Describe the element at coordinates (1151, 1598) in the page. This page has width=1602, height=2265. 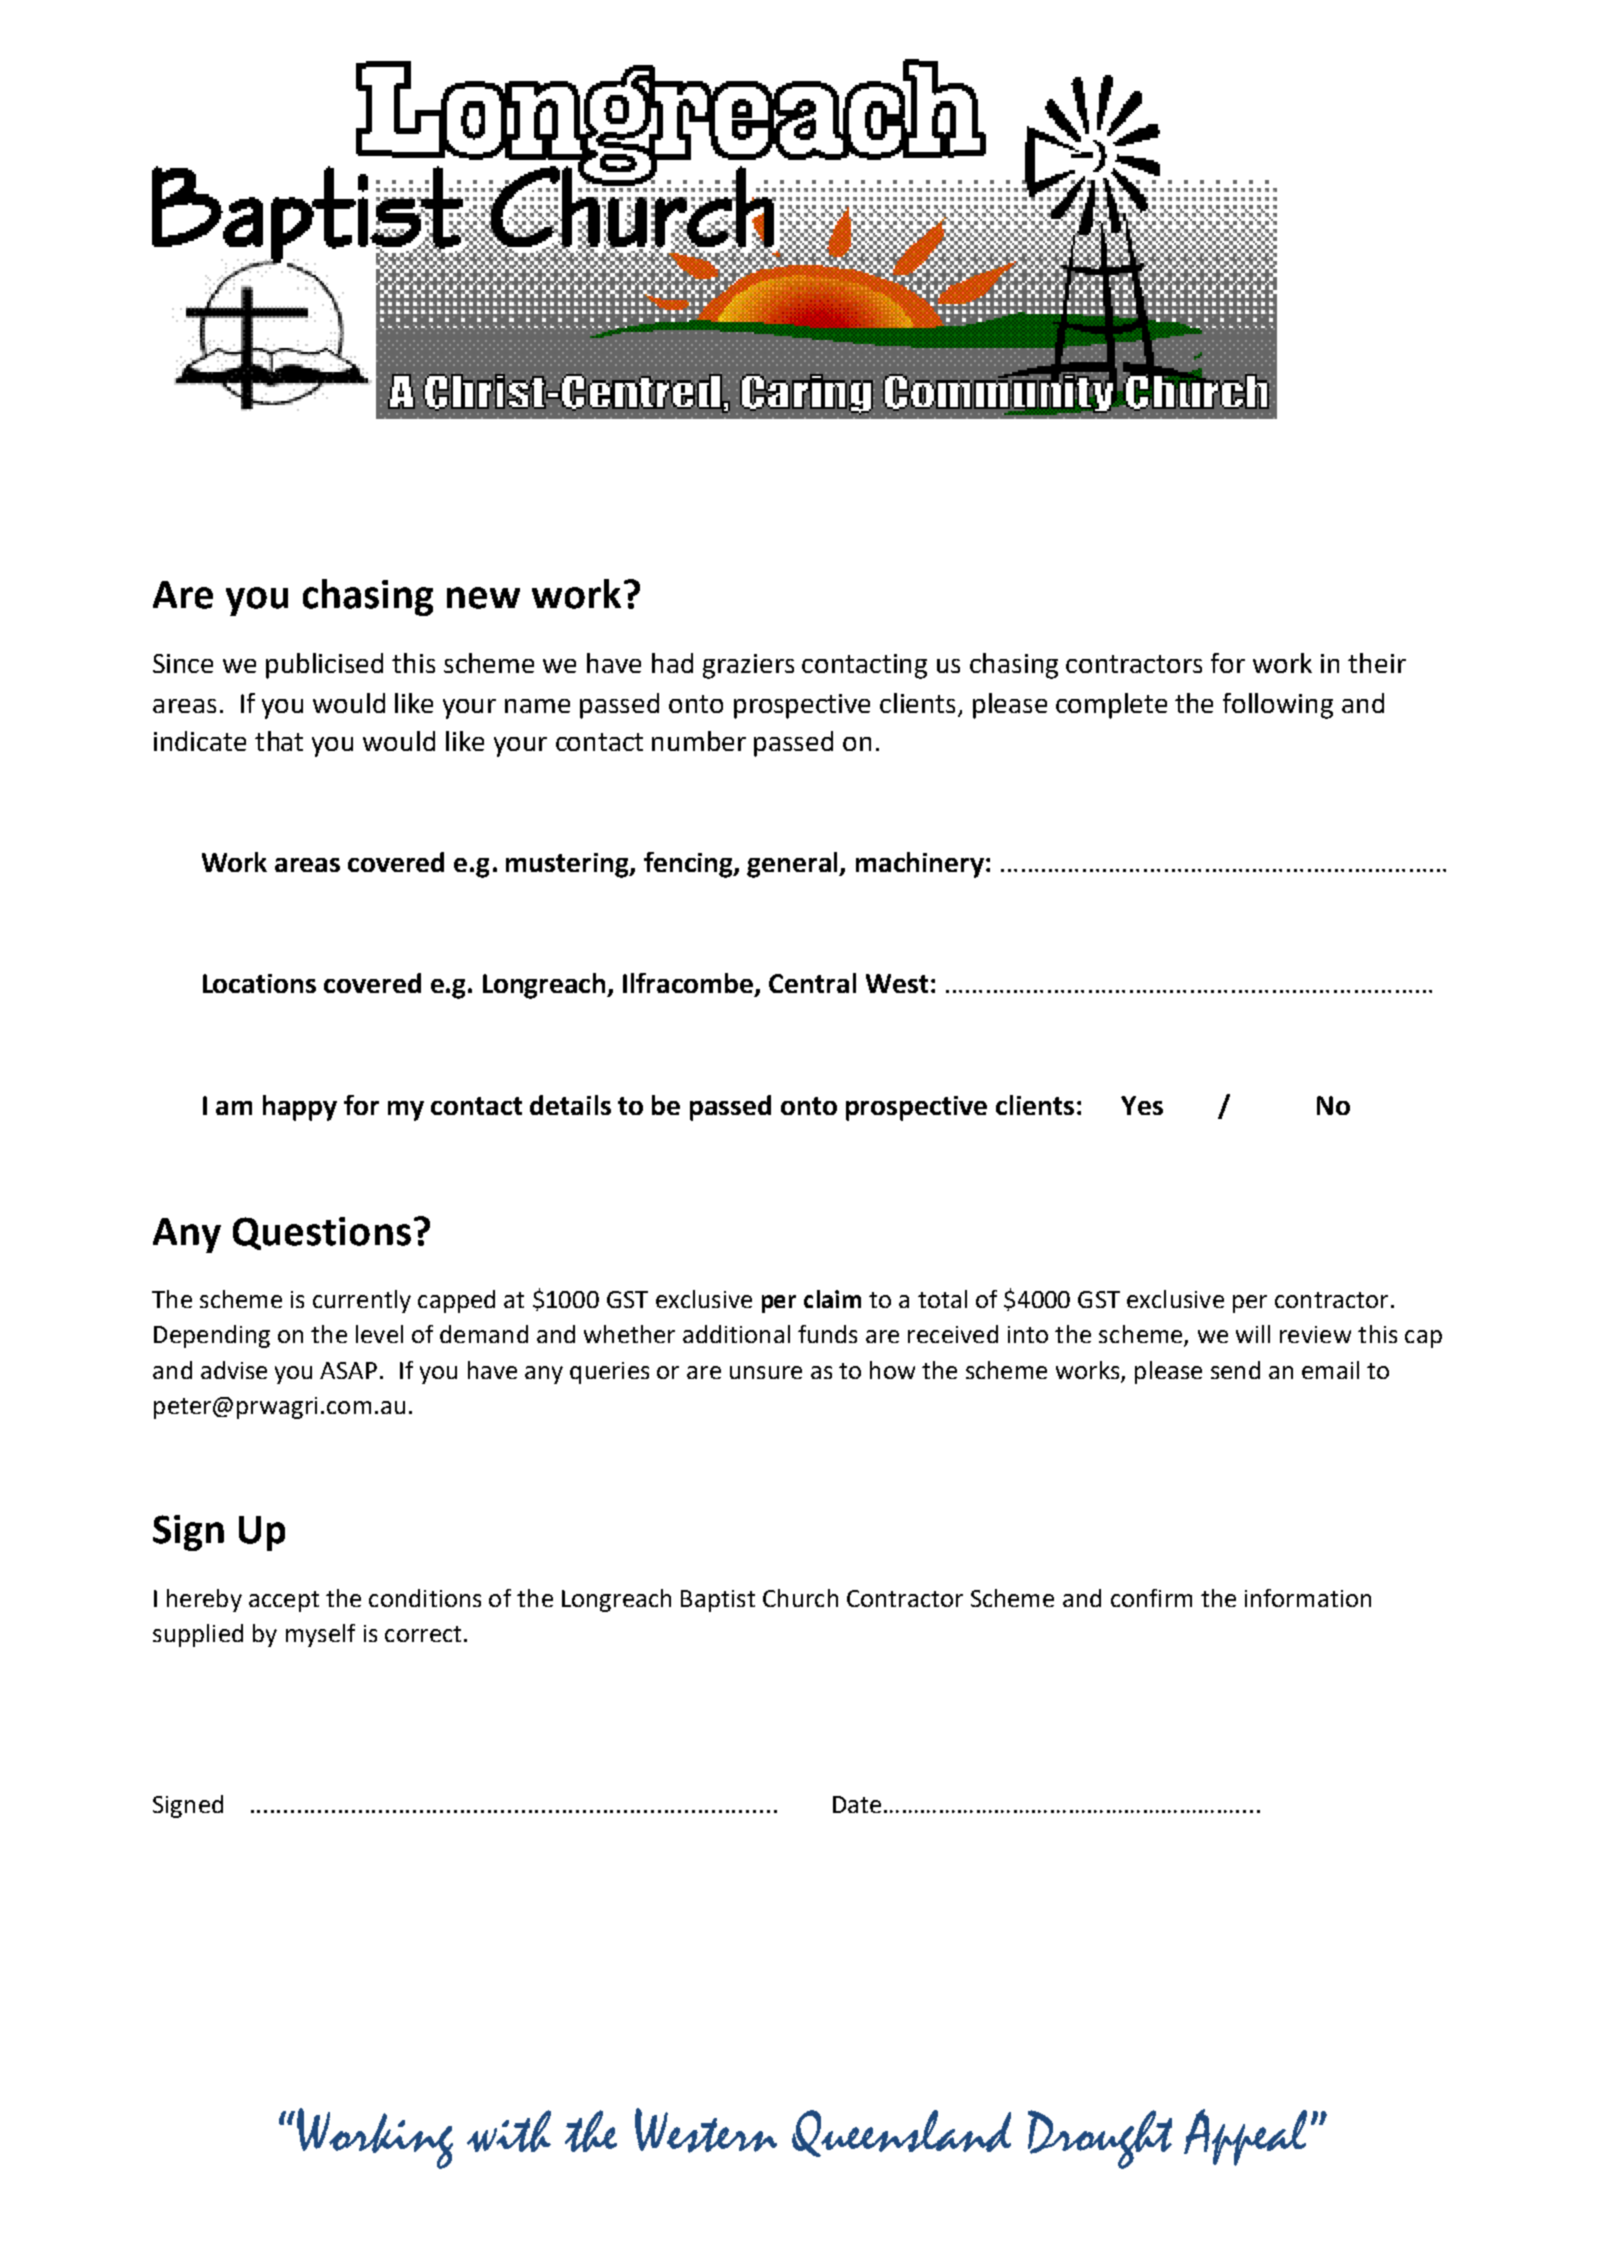
I see `confirm` at that location.
